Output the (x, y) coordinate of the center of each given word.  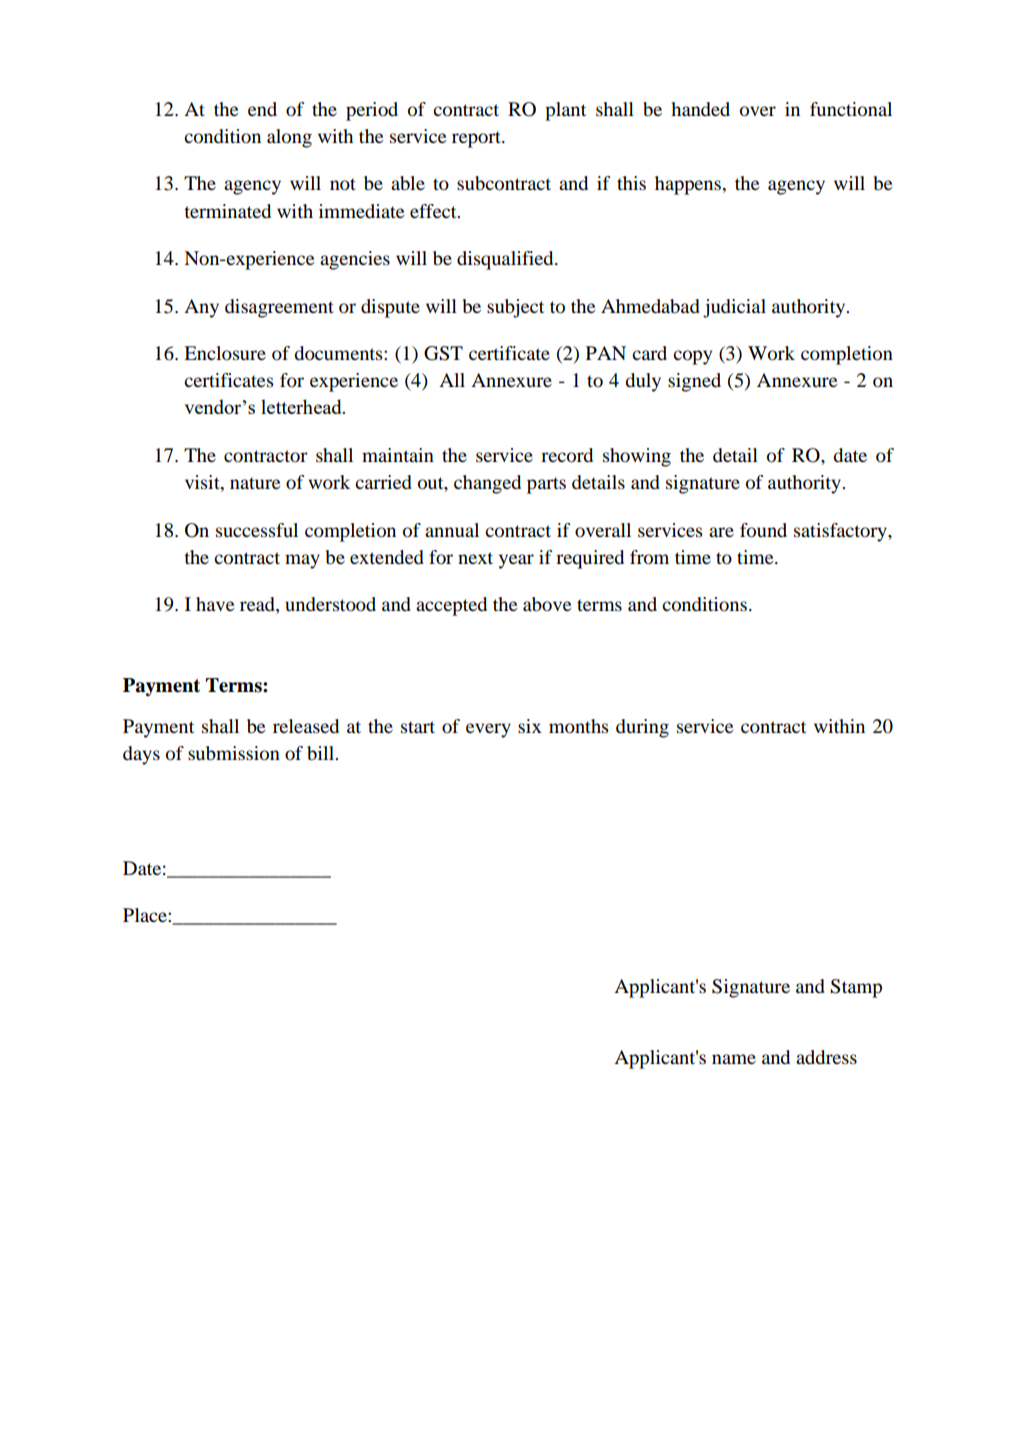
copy (692, 357)
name (734, 1059)
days (141, 755)
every (488, 730)
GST (443, 353)
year (516, 561)
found (763, 530)
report (477, 139)
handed (700, 109)
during (642, 728)
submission (234, 753)
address (826, 1057)
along (289, 138)
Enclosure (225, 353)
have (215, 604)
